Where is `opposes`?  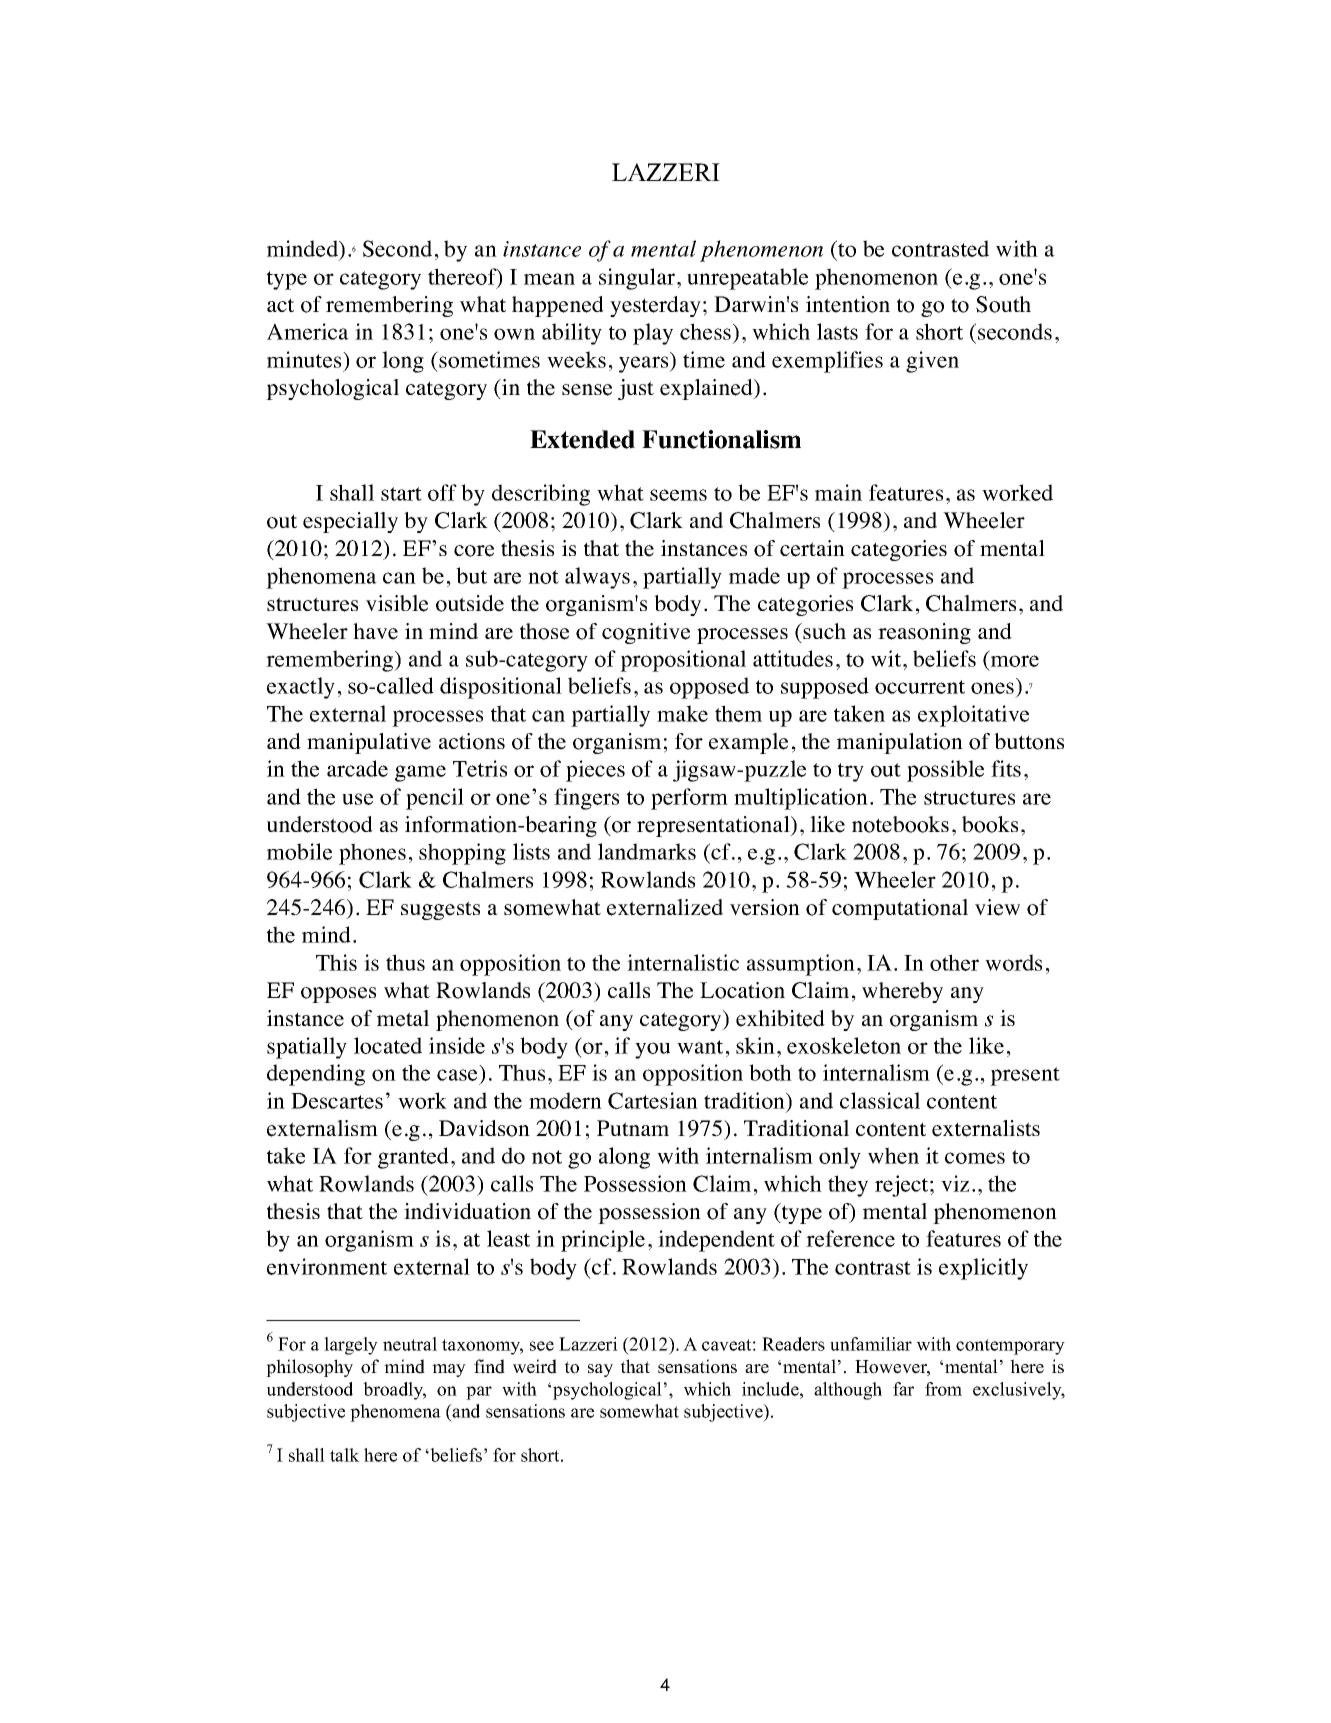 opposes is located at coordinates (338, 995).
